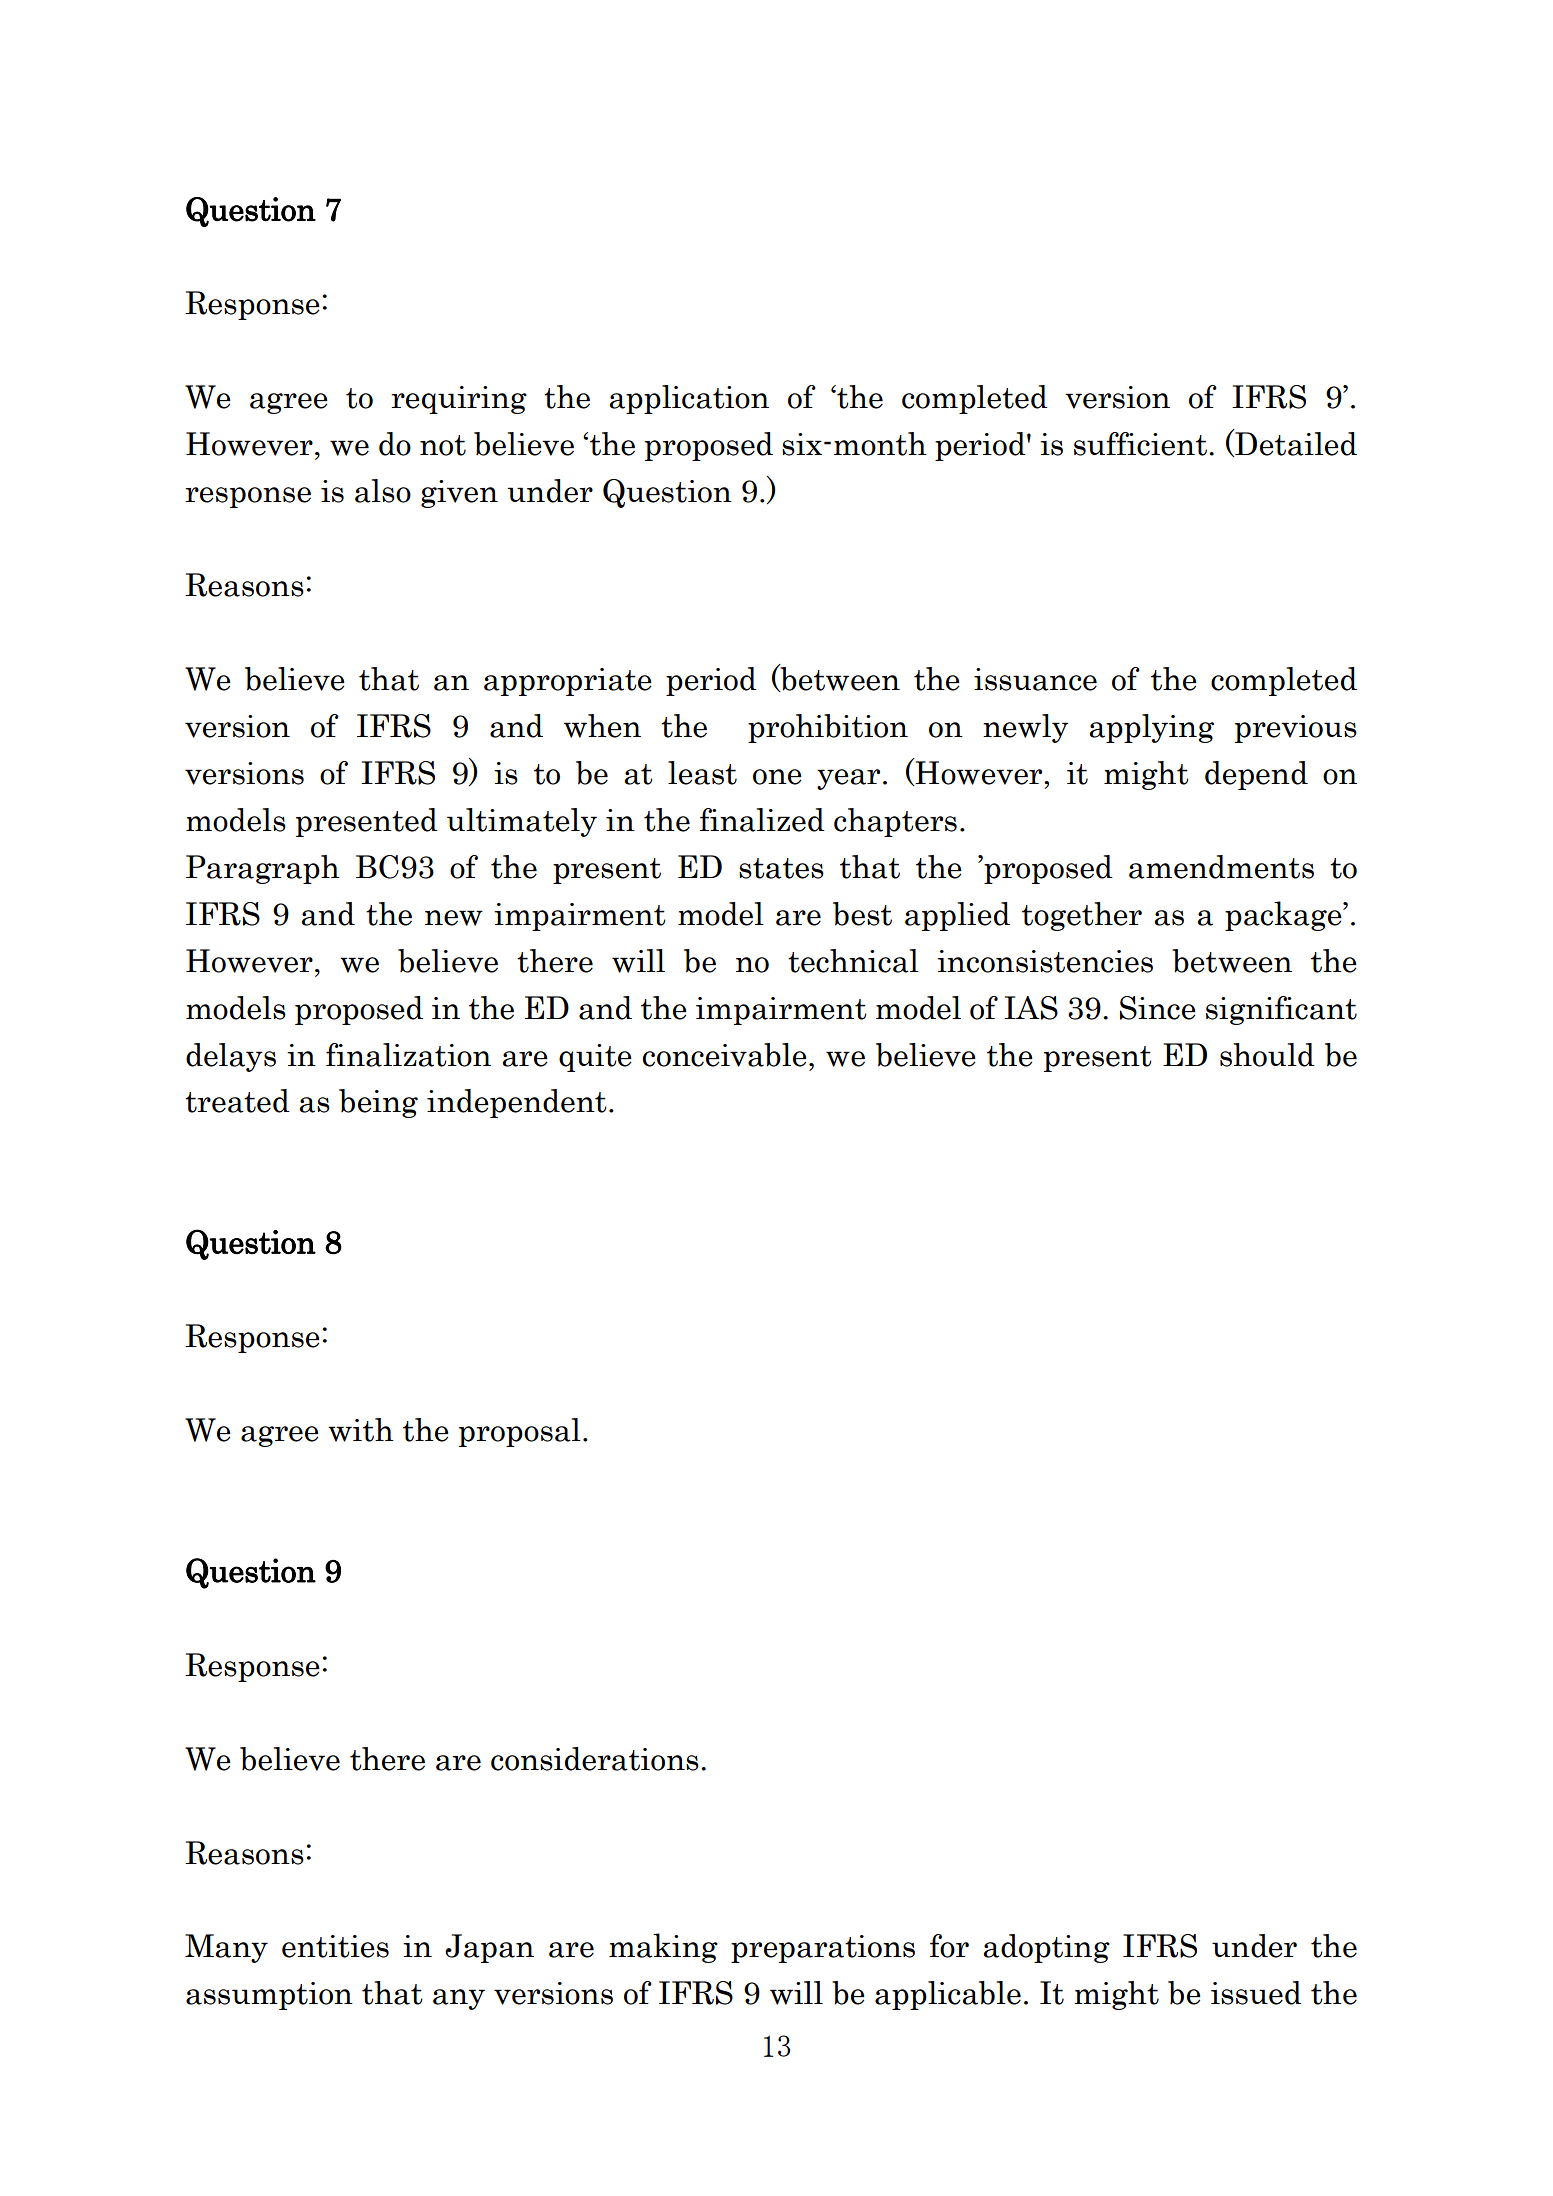 The width and height of the screenshot is (1553, 2196). I want to click on Since, so click(1158, 1008).
